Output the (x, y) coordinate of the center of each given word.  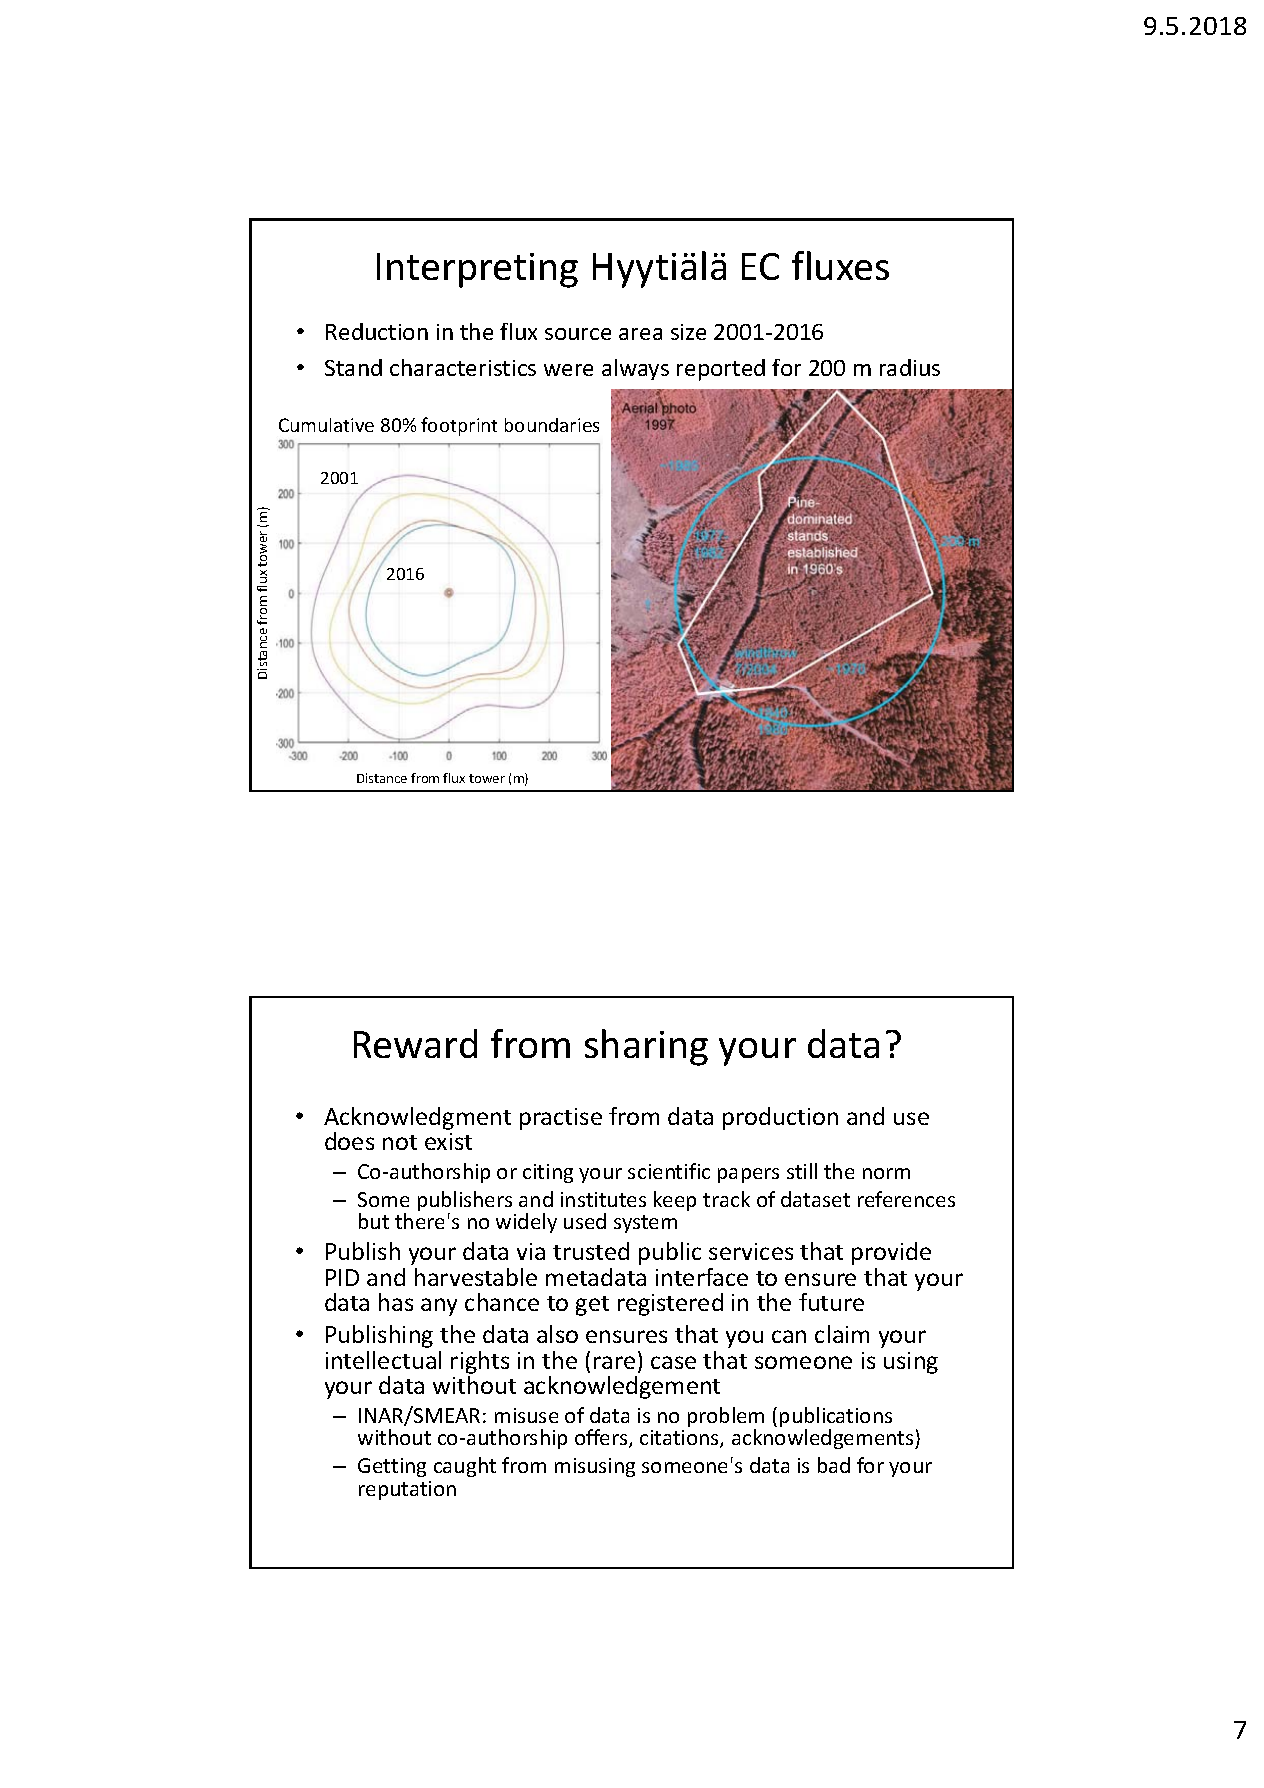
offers (602, 1438)
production (780, 1118)
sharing (646, 1047)
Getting (392, 1467)
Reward (415, 1043)
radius (910, 367)
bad (834, 1465)
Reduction (377, 331)
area (640, 334)
